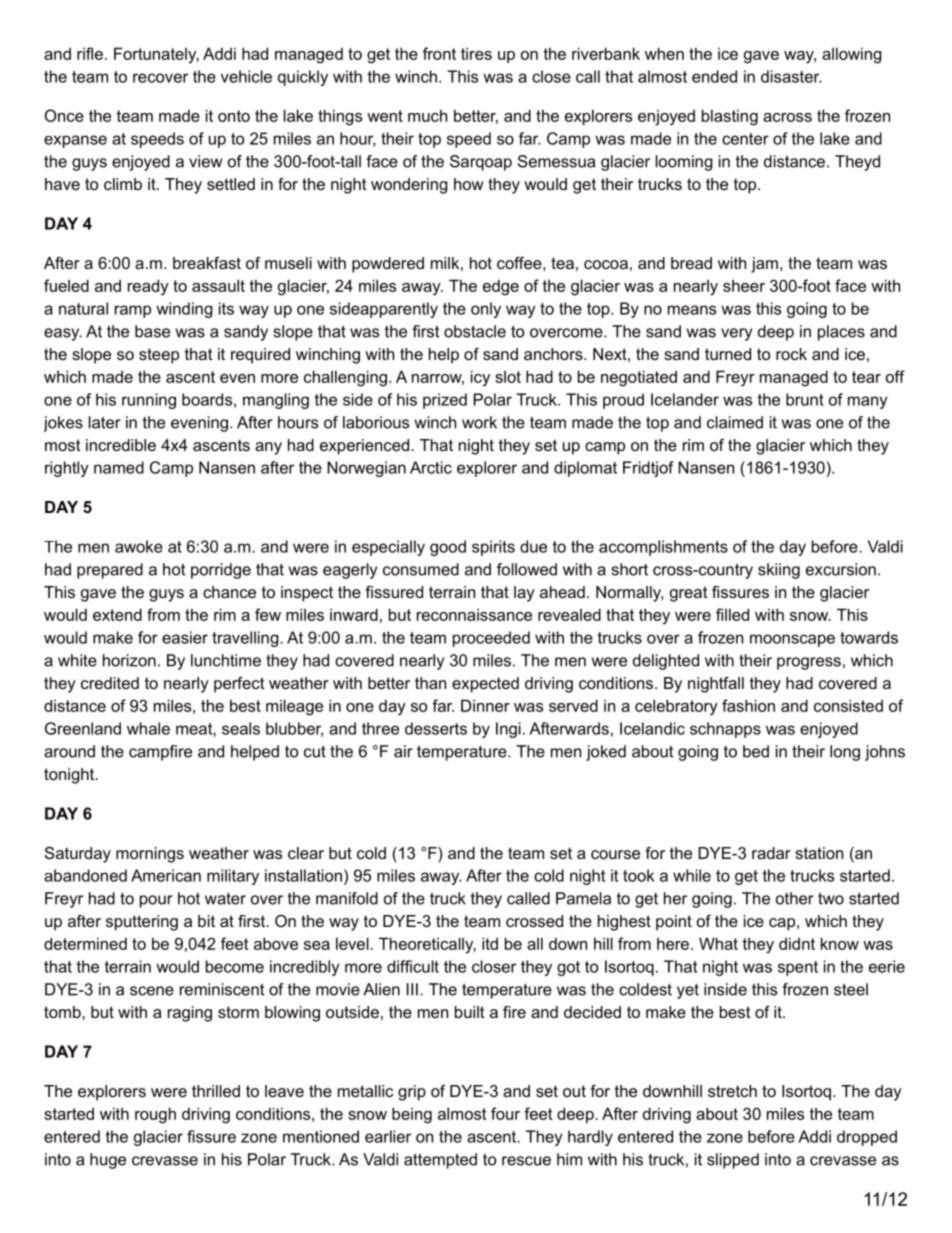  Describe the element at coordinates (795, 898) in the page. I see `other` at that location.
